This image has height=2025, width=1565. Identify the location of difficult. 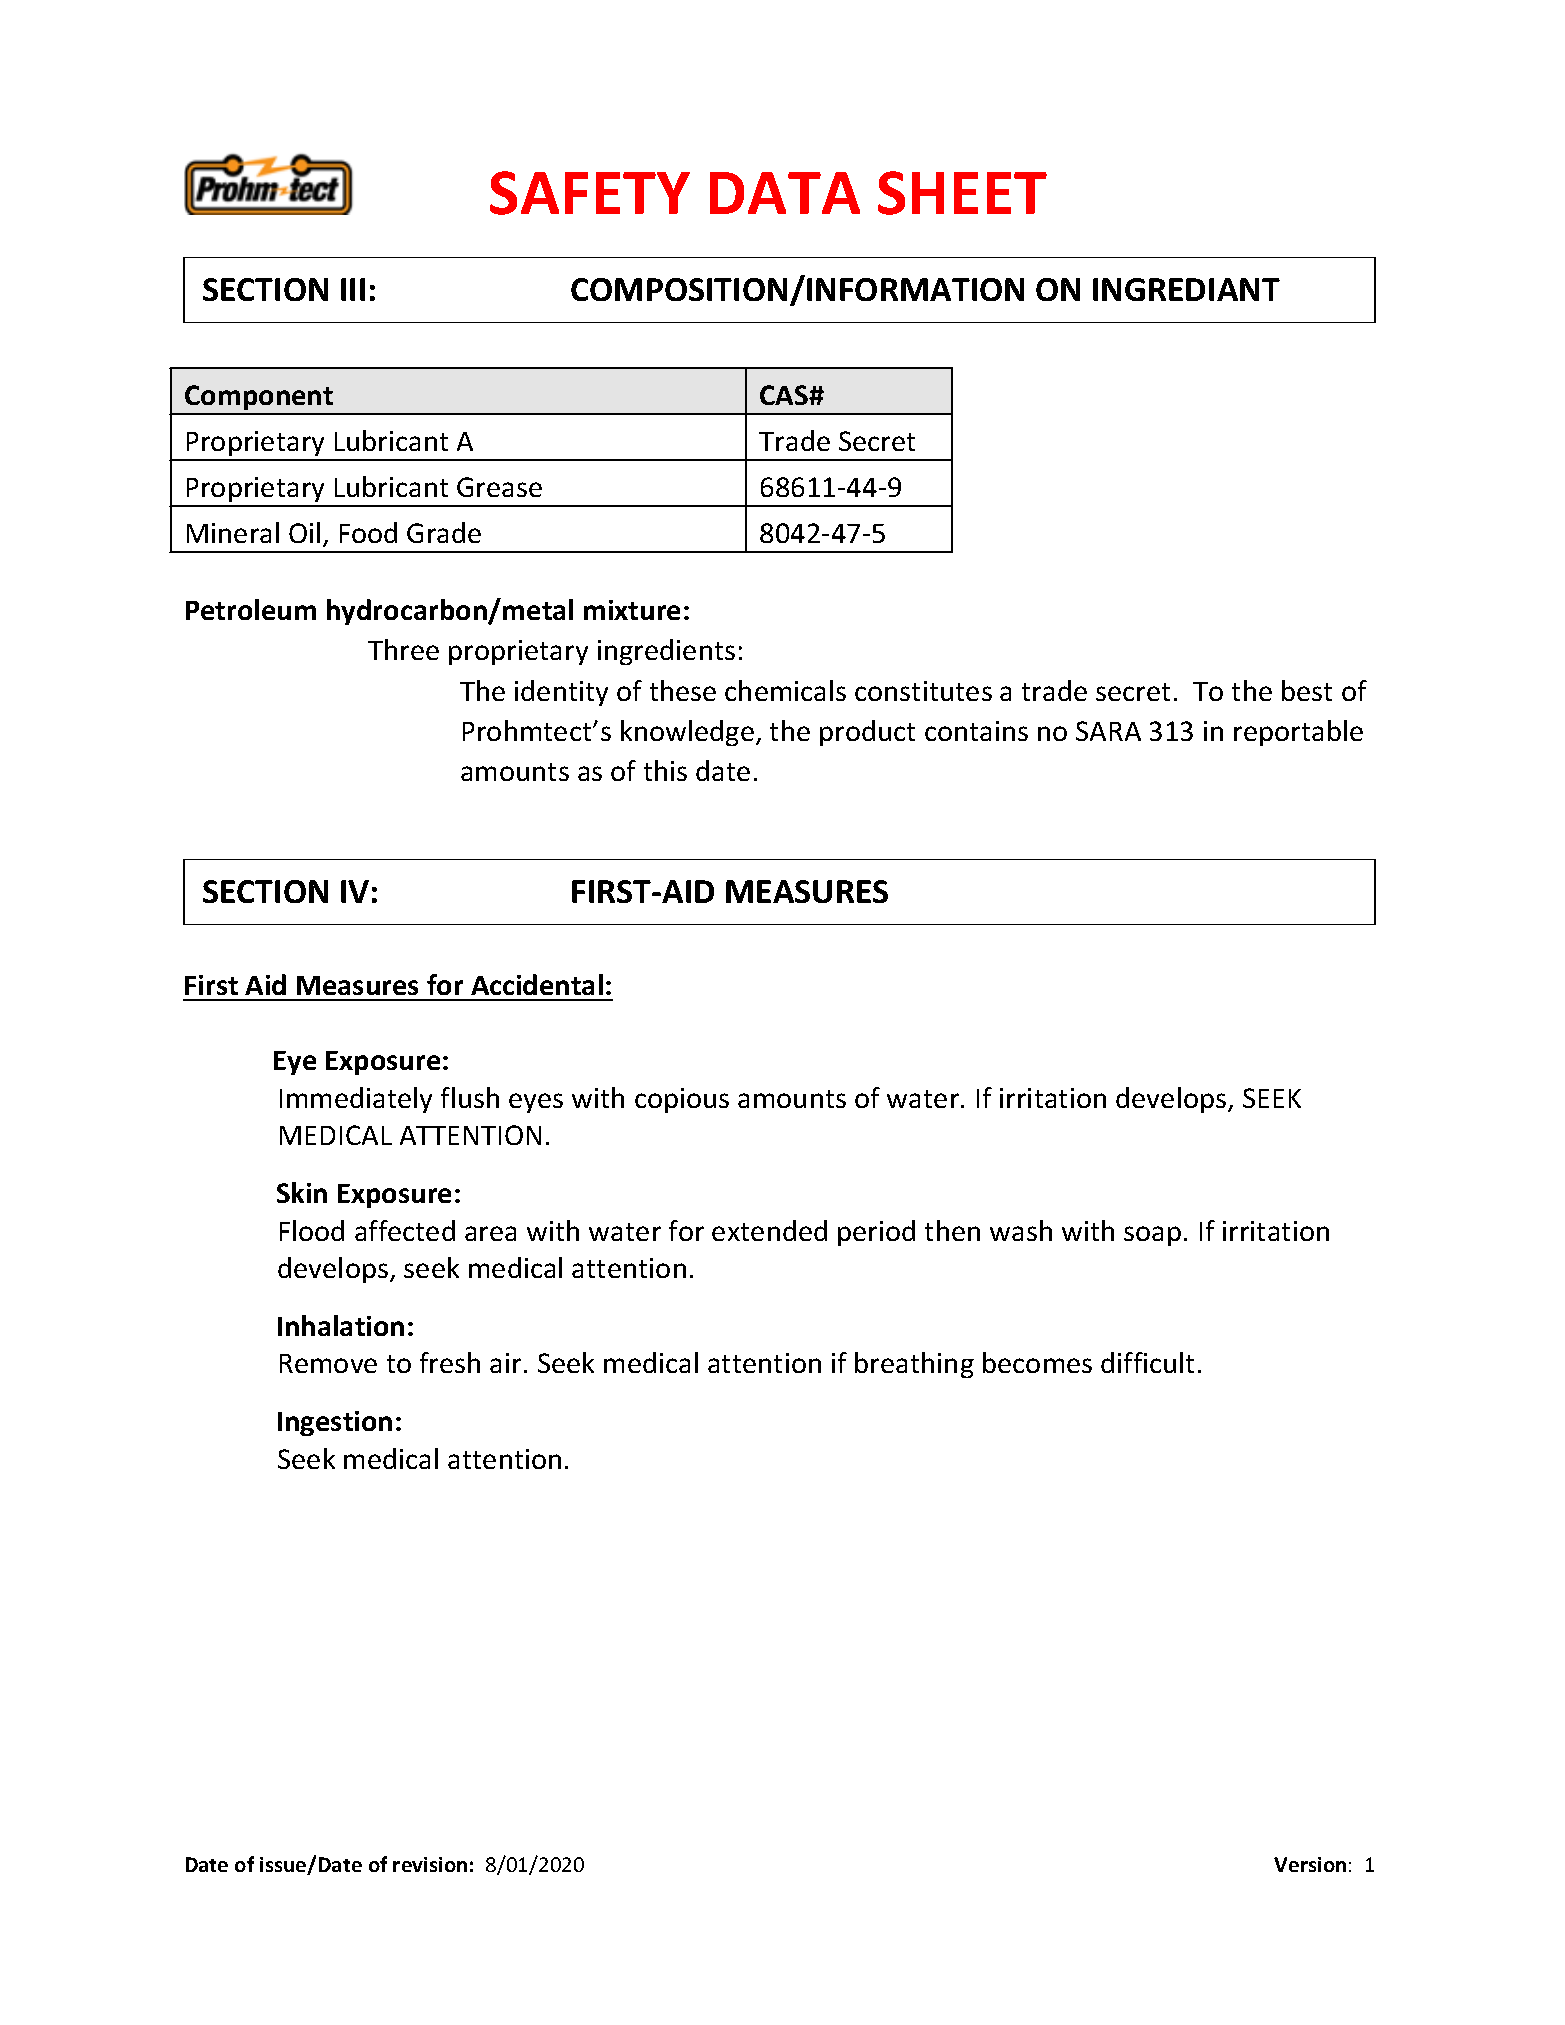
(1147, 1362).
